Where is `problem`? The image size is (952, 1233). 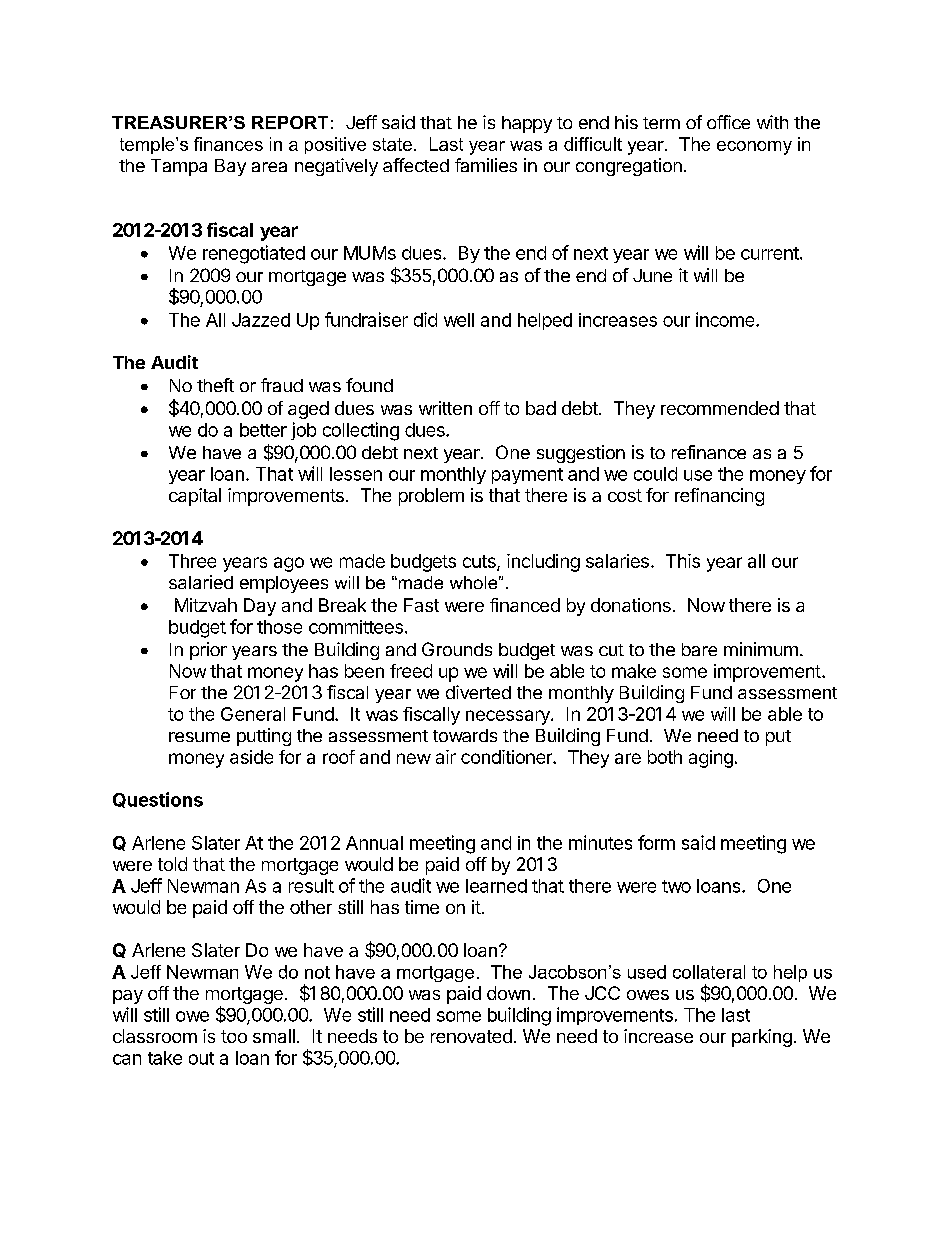 problem is located at coordinates (431, 497).
